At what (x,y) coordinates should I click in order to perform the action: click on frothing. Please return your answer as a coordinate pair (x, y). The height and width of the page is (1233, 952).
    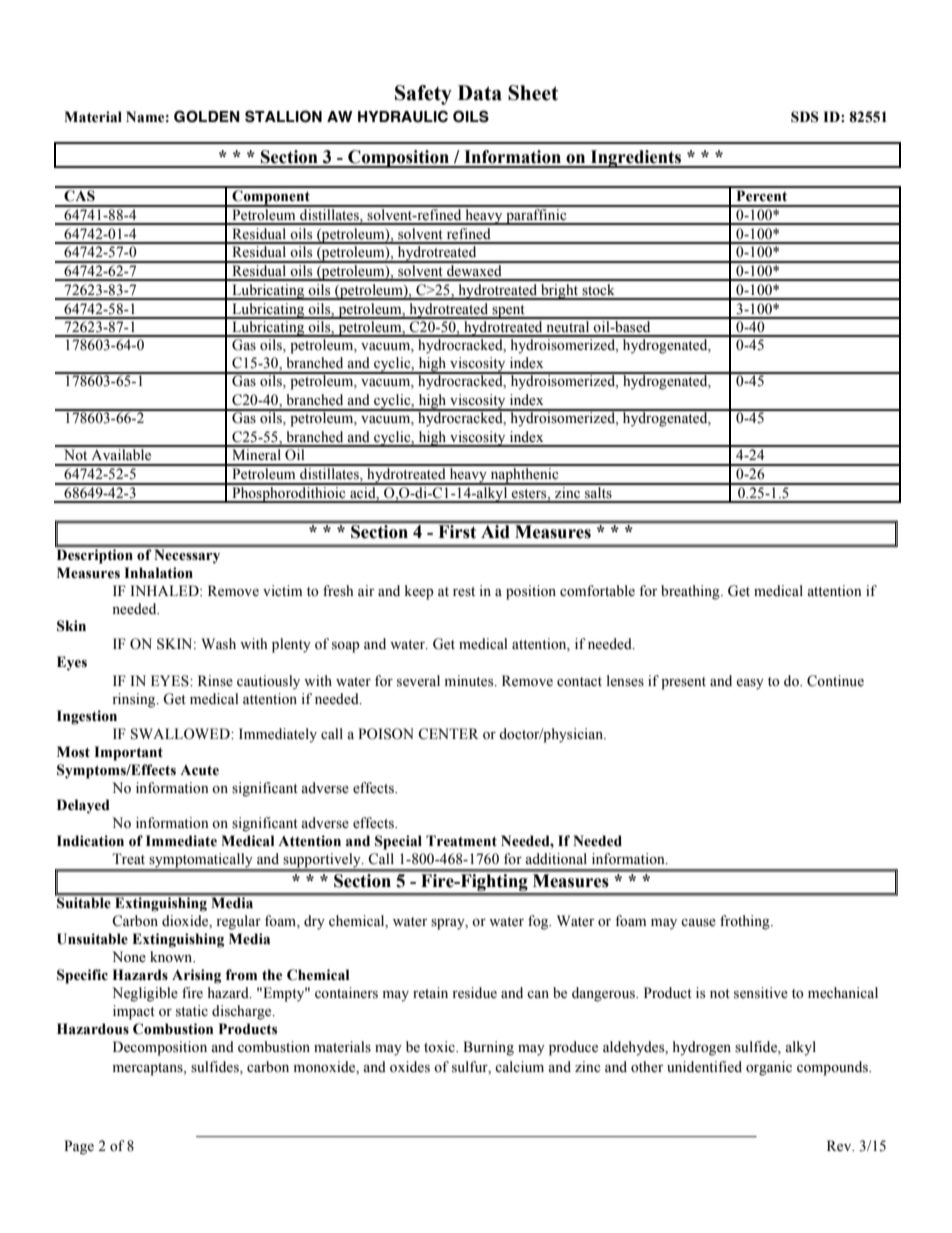
    Looking at the image, I should click on (746, 922).
